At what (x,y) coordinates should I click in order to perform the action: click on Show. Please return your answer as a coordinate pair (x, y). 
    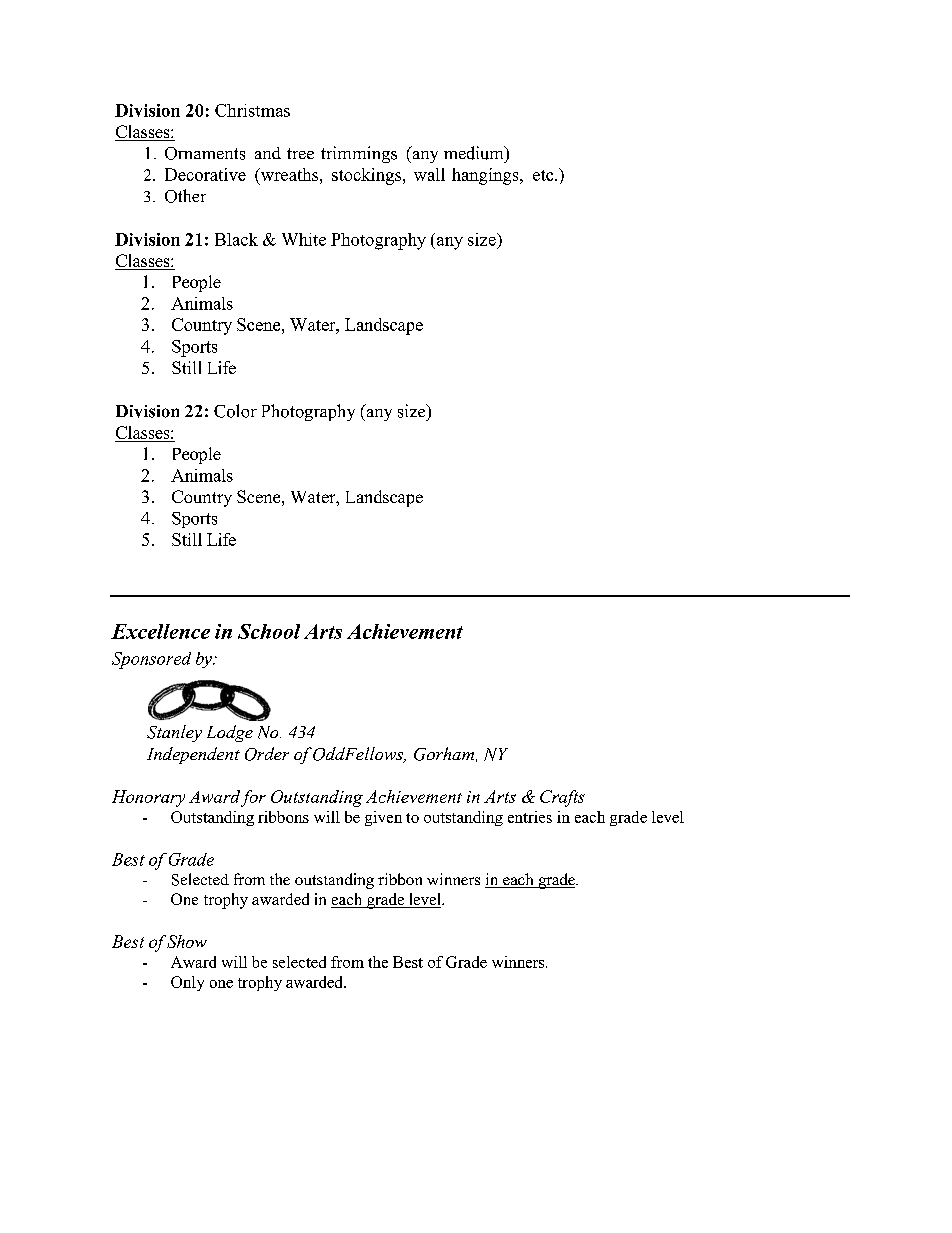
    Looking at the image, I should click on (187, 941).
